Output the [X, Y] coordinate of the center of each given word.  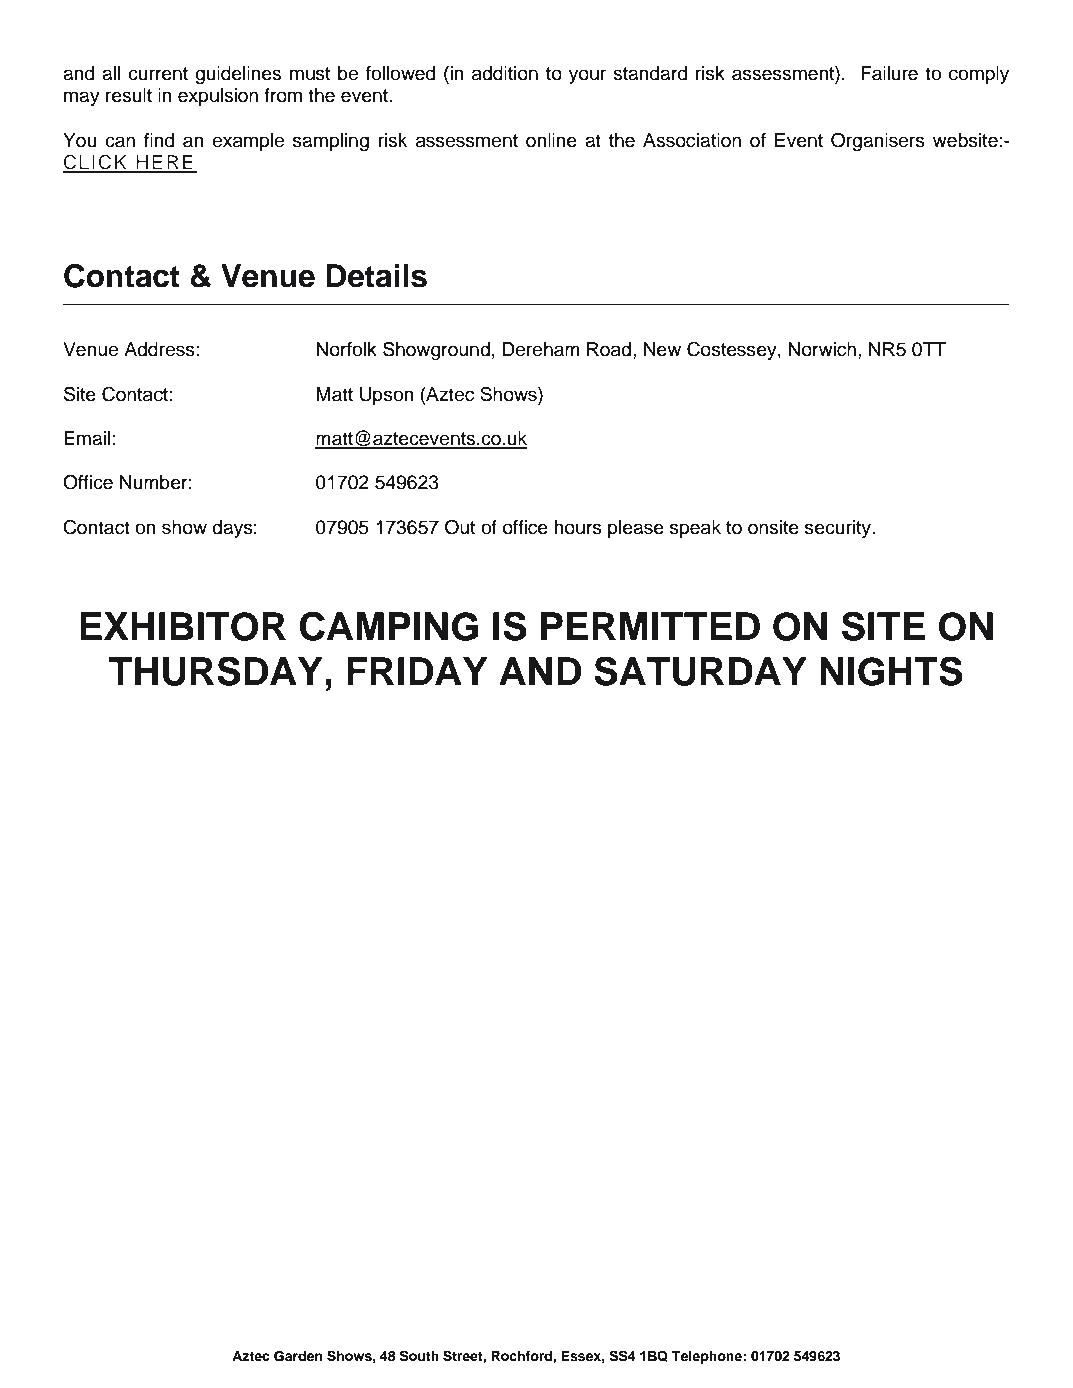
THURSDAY [216, 671]
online [551, 140]
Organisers [878, 142]
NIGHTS [891, 671]
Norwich [822, 349]
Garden [298, 1356]
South [419, 1356]
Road [609, 349]
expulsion [218, 97]
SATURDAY [700, 671]
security [839, 529]
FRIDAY [417, 671]
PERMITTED [650, 626]
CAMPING [389, 626]
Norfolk [346, 349]
